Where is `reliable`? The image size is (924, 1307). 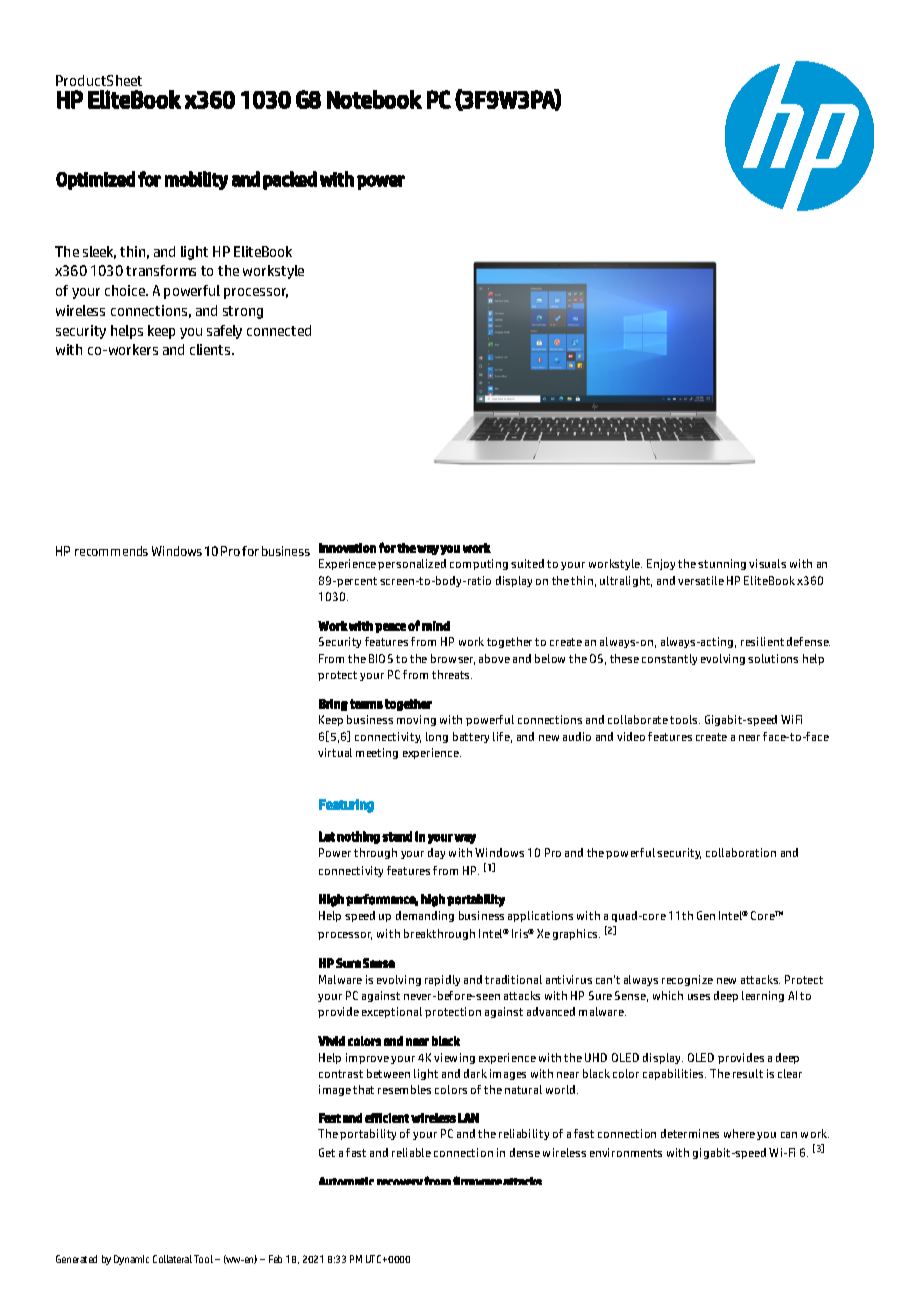 reliable is located at coordinates (411, 1152).
